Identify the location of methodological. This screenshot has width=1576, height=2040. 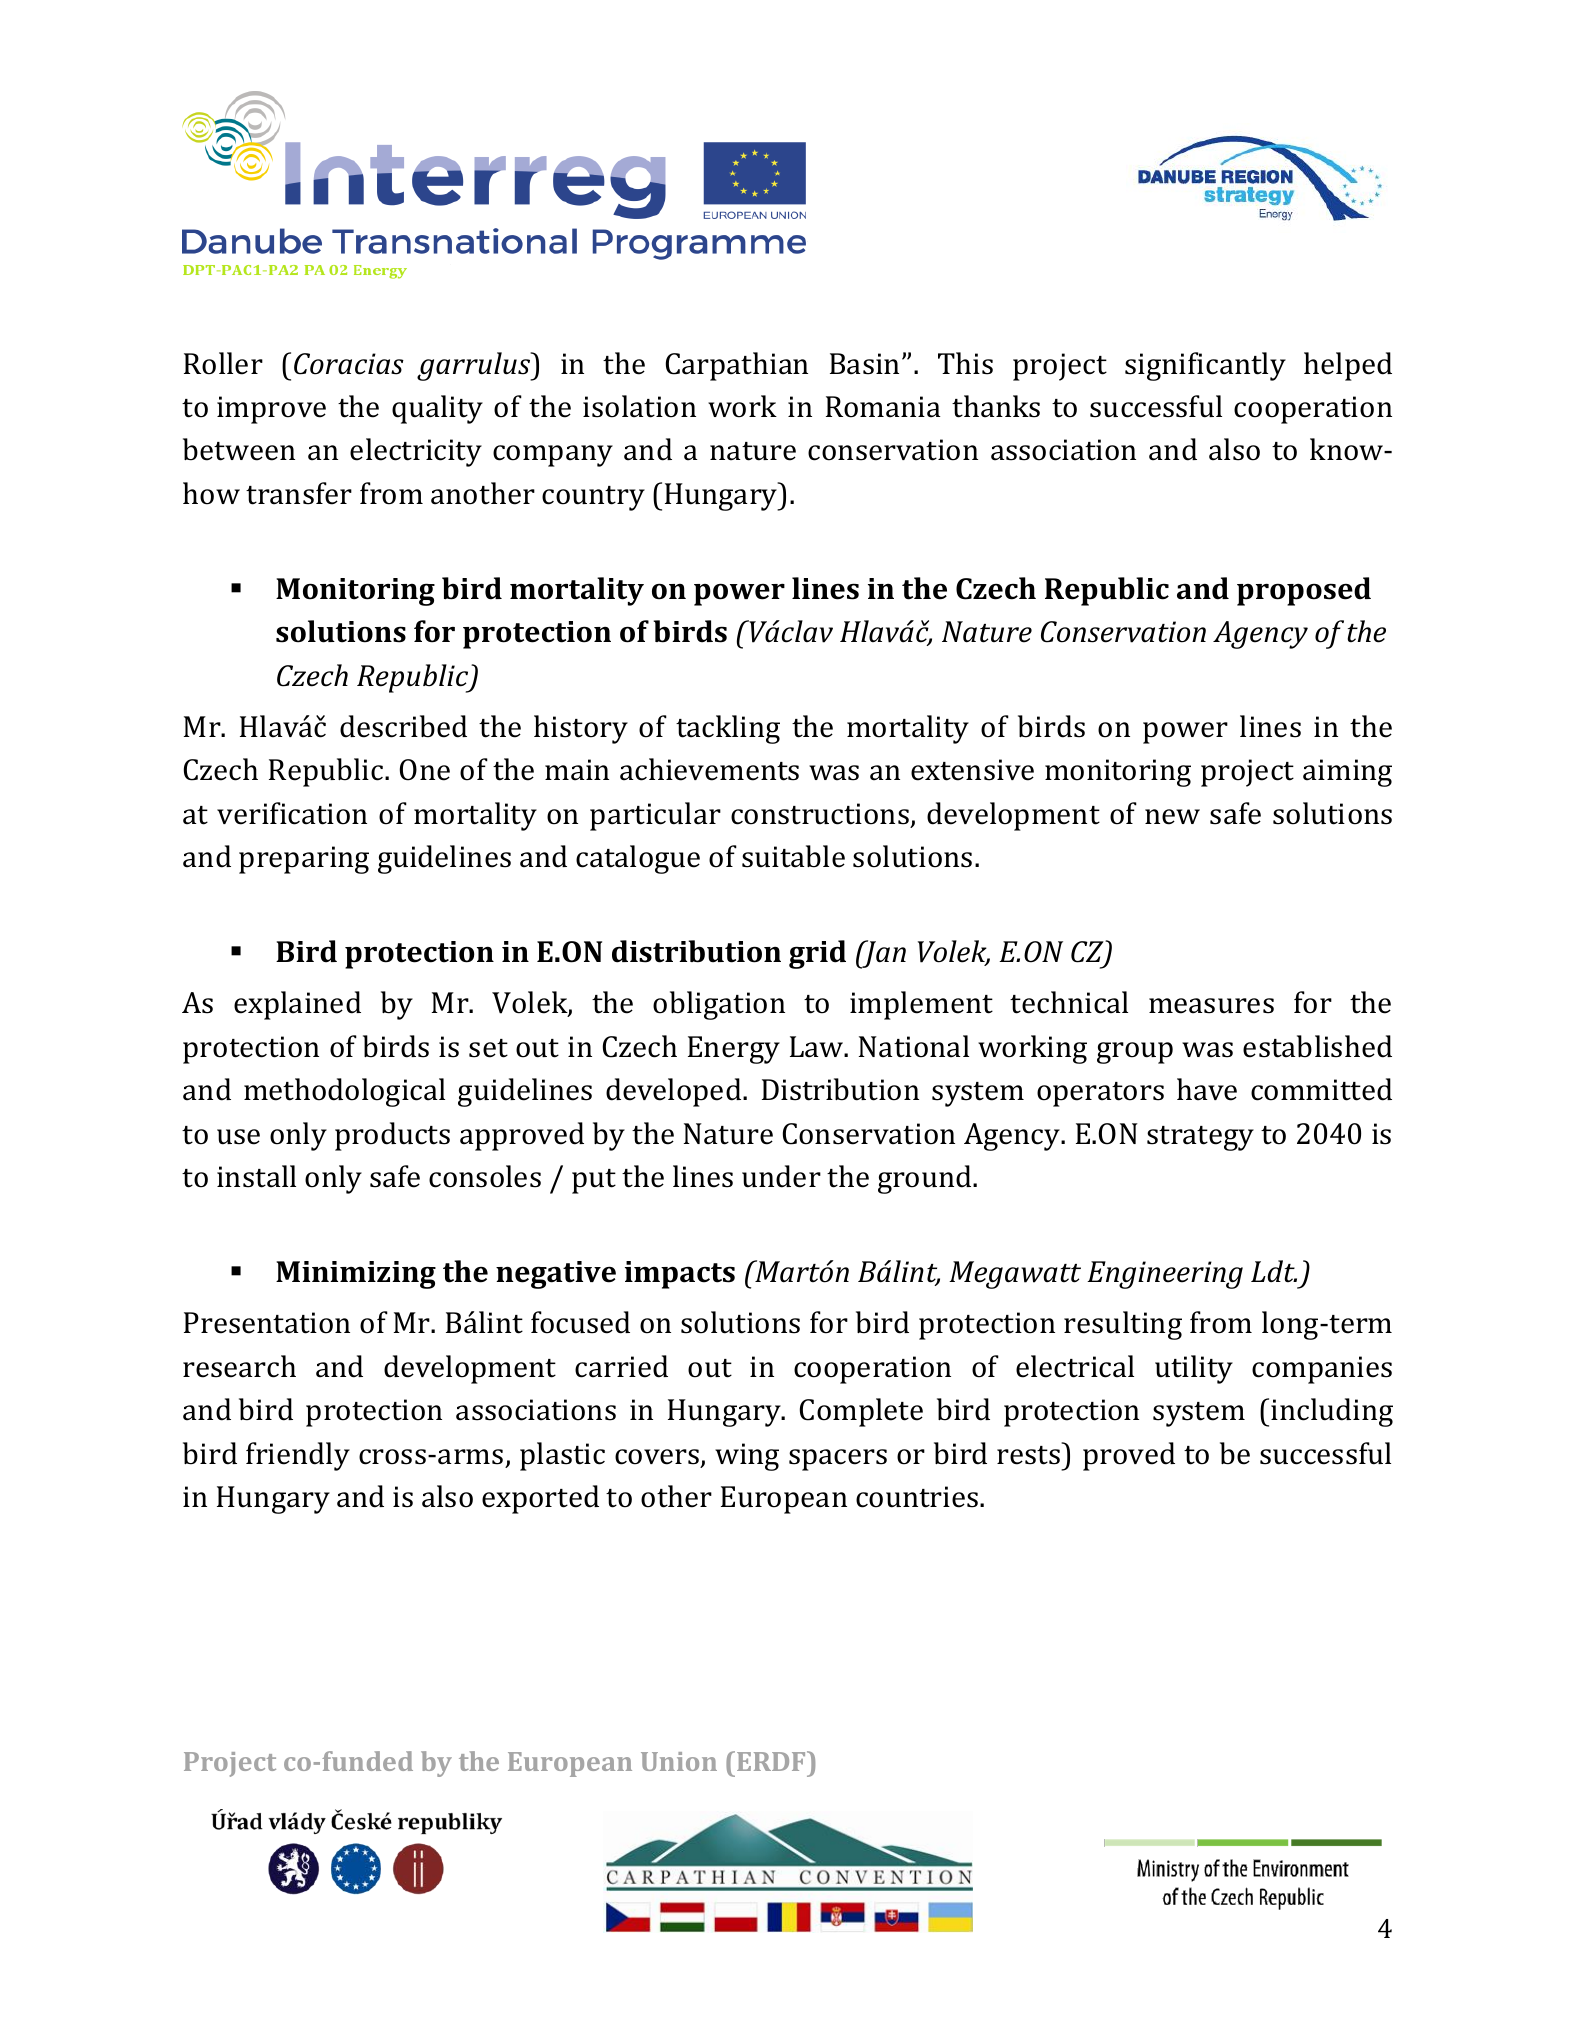
(344, 1092).
